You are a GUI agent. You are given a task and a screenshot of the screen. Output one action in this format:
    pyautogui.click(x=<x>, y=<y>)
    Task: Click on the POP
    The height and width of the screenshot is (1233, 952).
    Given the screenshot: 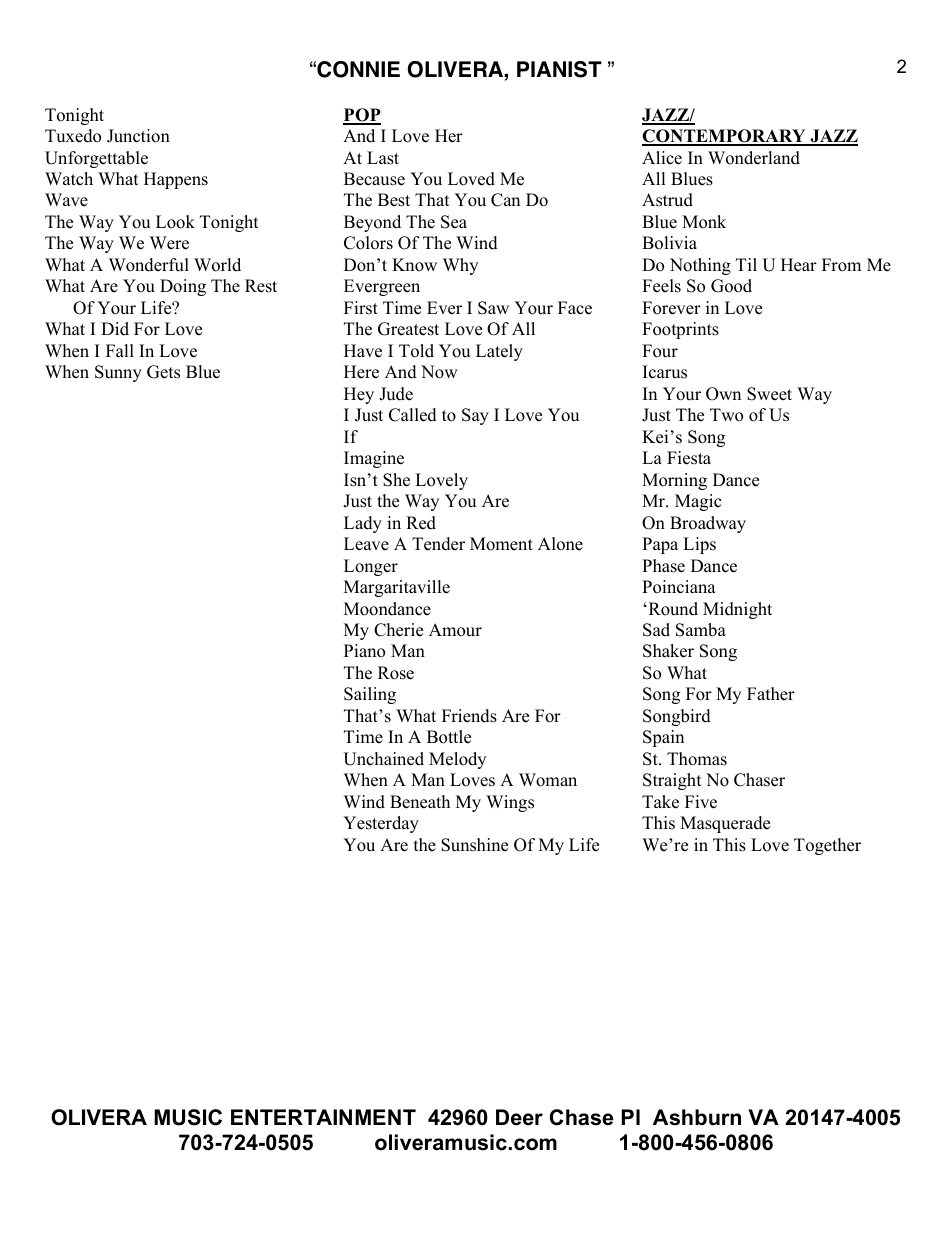 What is the action you would take?
    pyautogui.click(x=362, y=116)
